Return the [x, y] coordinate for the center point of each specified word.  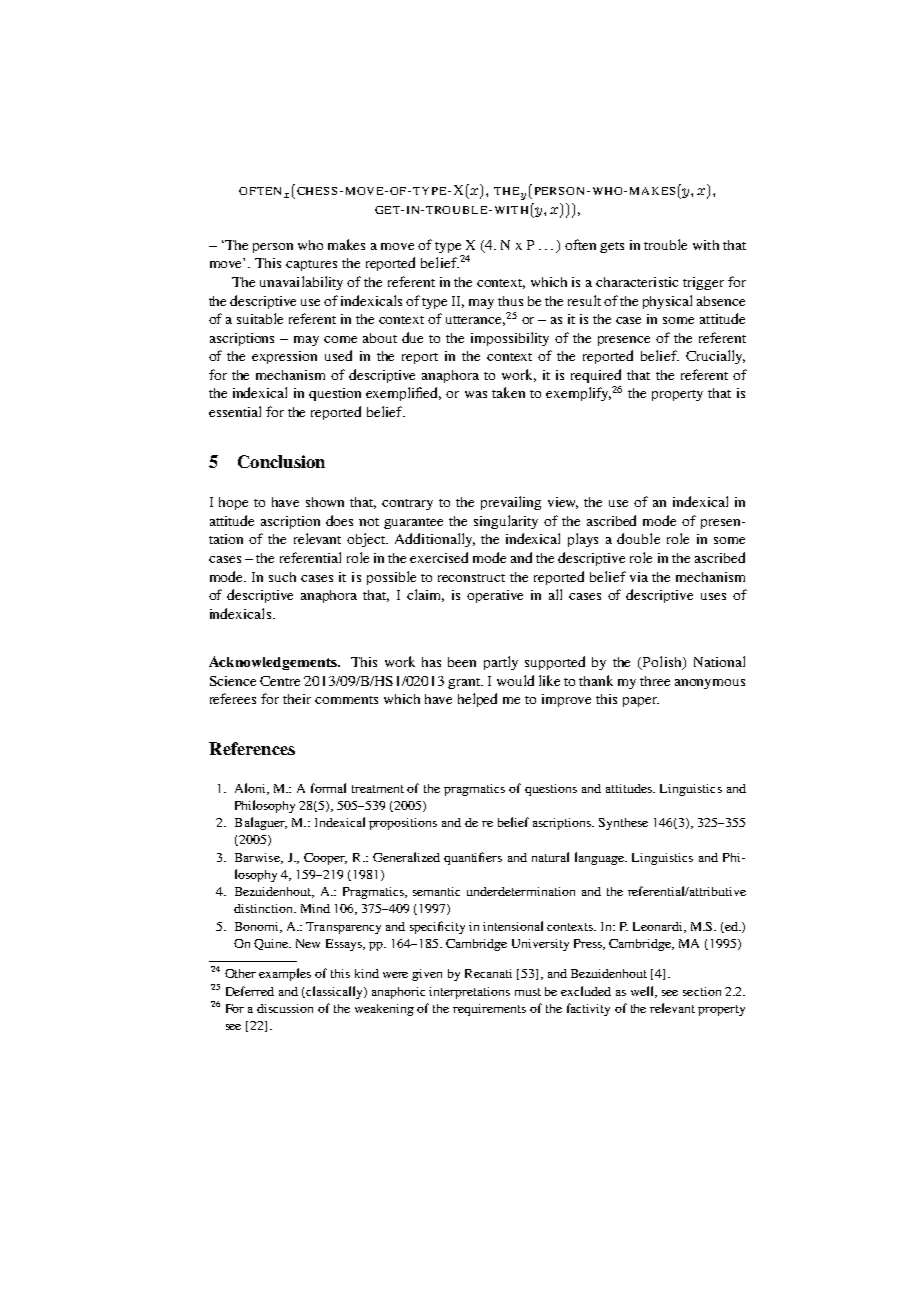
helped [477, 700]
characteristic [637, 282]
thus [510, 301]
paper [641, 702]
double [638, 538]
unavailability [301, 283]
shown [325, 502]
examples [285, 974]
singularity [506, 522]
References [252, 748]
